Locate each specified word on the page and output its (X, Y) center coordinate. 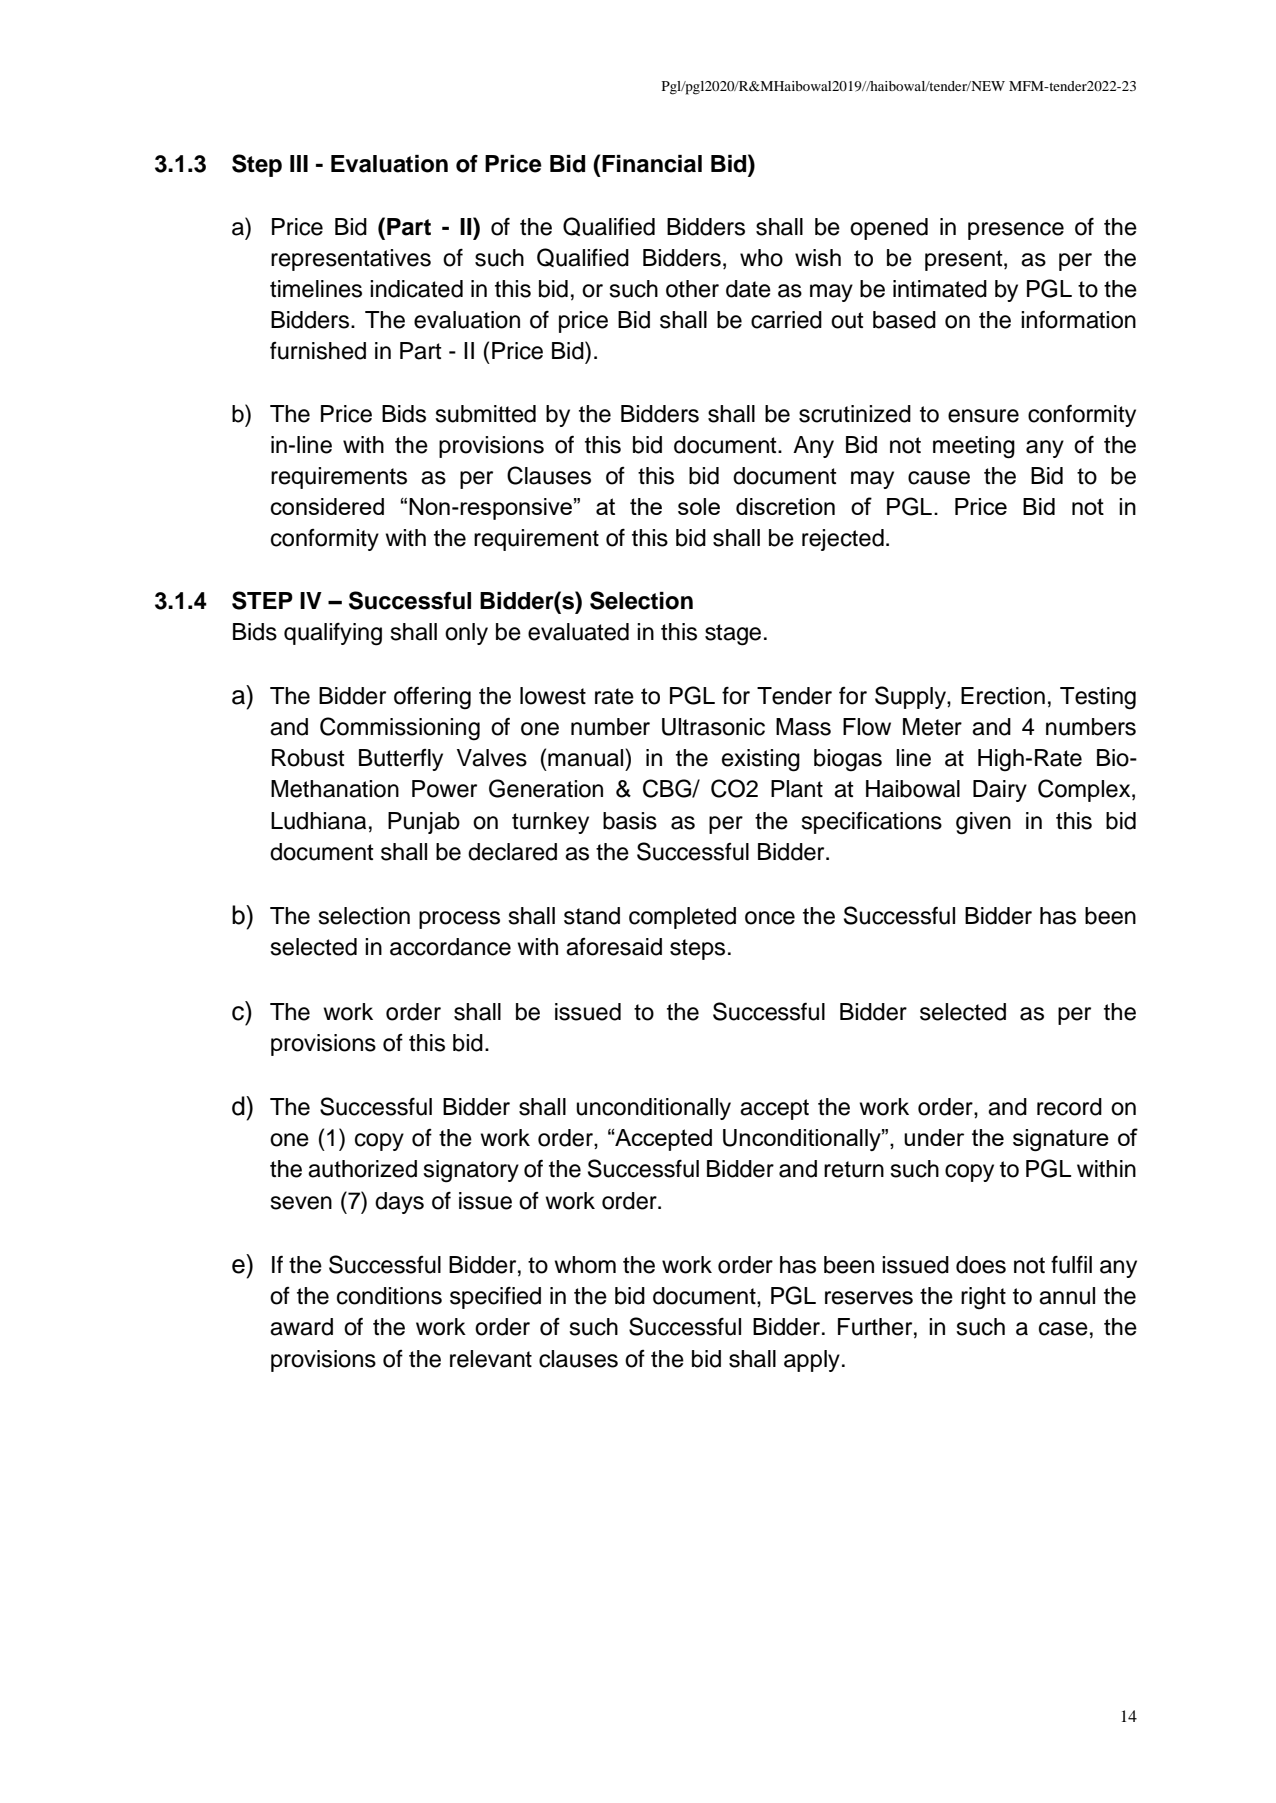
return (854, 1169)
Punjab (424, 823)
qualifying (333, 634)
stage (733, 635)
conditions (389, 1296)
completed (682, 918)
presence (1016, 231)
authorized (362, 1169)
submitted (485, 414)
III (299, 163)
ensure (983, 416)
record (1069, 1107)
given (983, 823)
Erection (1003, 696)
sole (699, 506)
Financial (652, 164)
